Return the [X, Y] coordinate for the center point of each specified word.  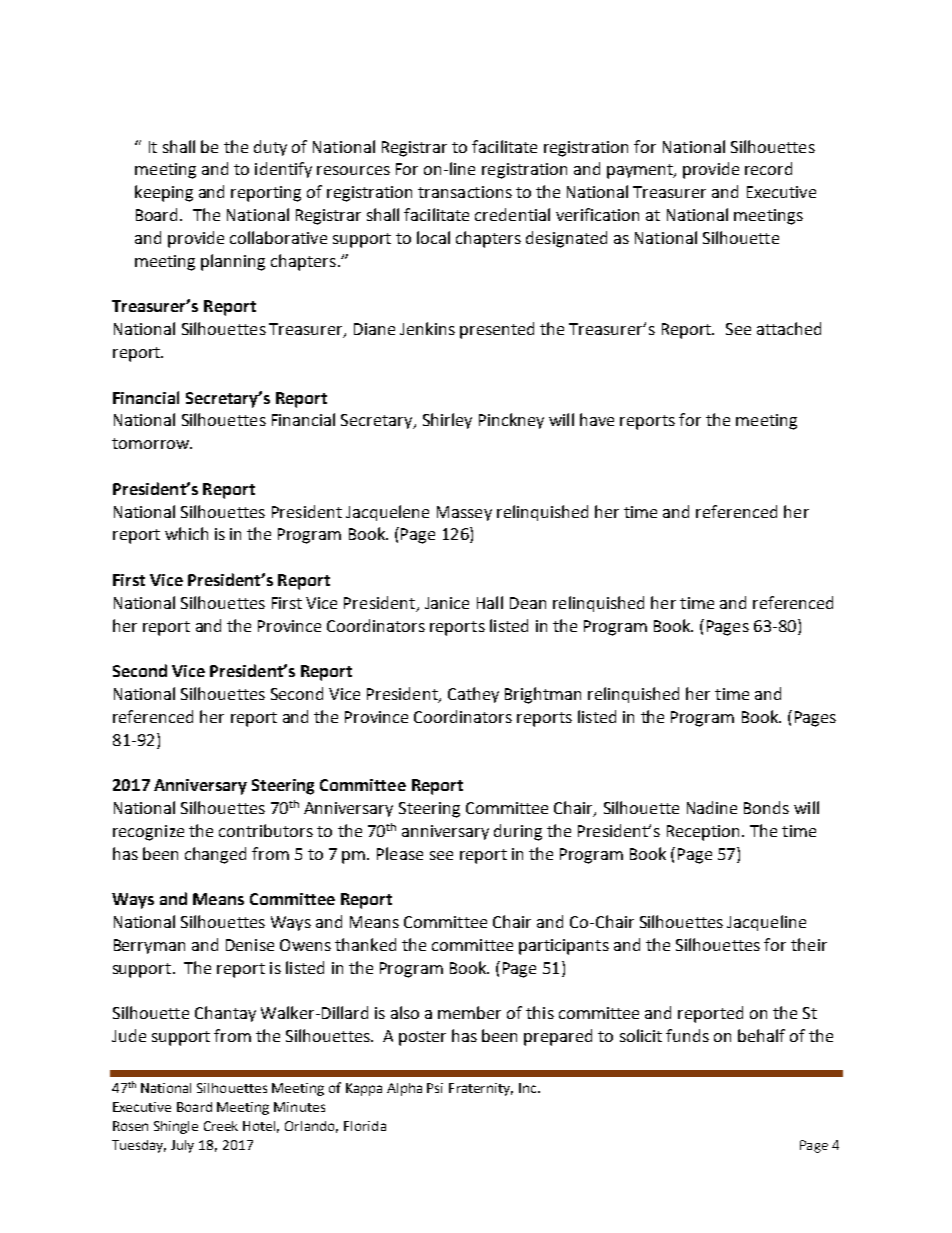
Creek [221, 1126]
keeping [164, 193]
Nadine [712, 807]
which [186, 533]
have [597, 419]
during [518, 832]
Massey [464, 513]
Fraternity [481, 1089]
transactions [465, 192]
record [768, 168]
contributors [266, 830]
